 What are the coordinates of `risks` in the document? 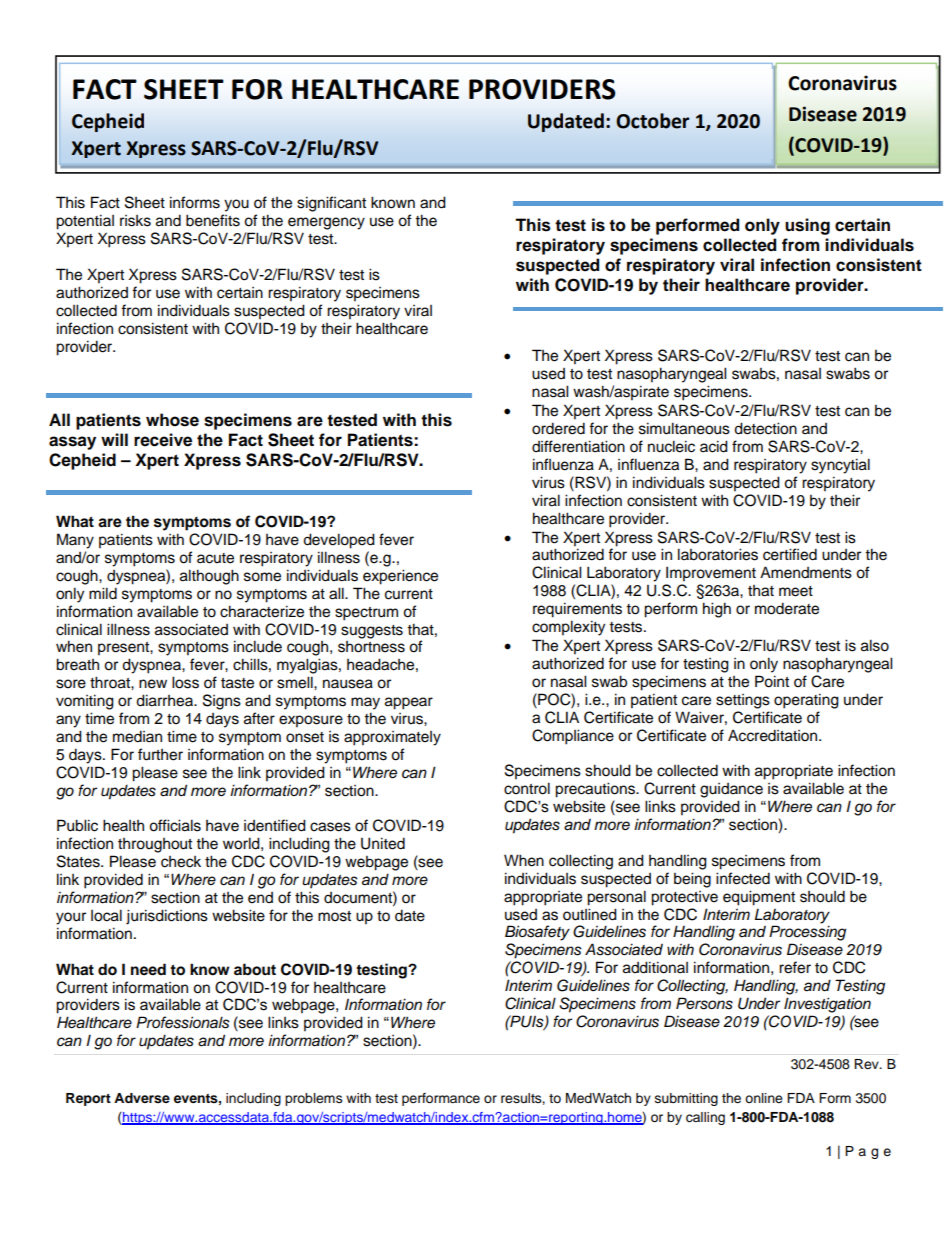 It's located at (135, 221).
